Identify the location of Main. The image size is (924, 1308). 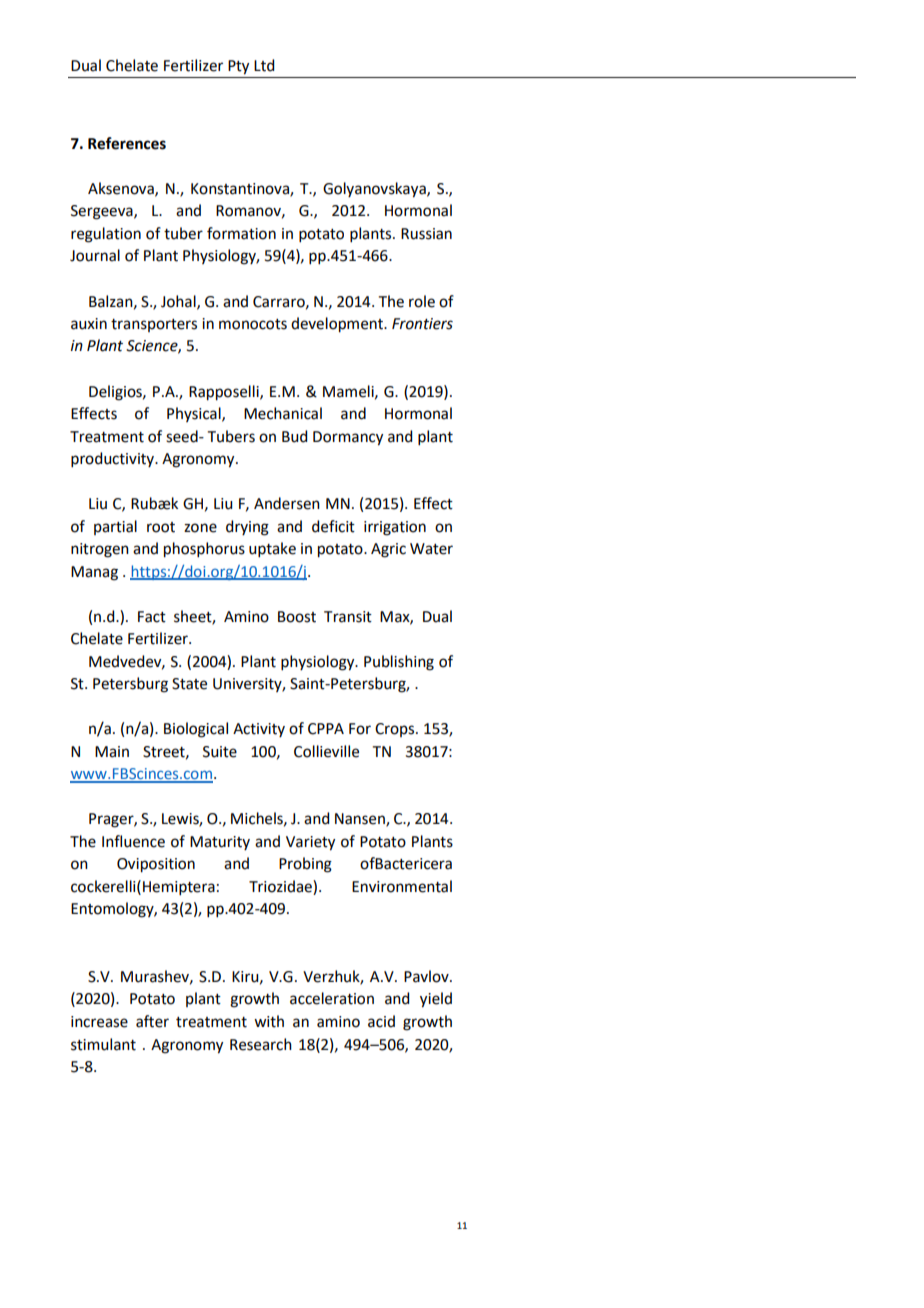
(112, 752).
